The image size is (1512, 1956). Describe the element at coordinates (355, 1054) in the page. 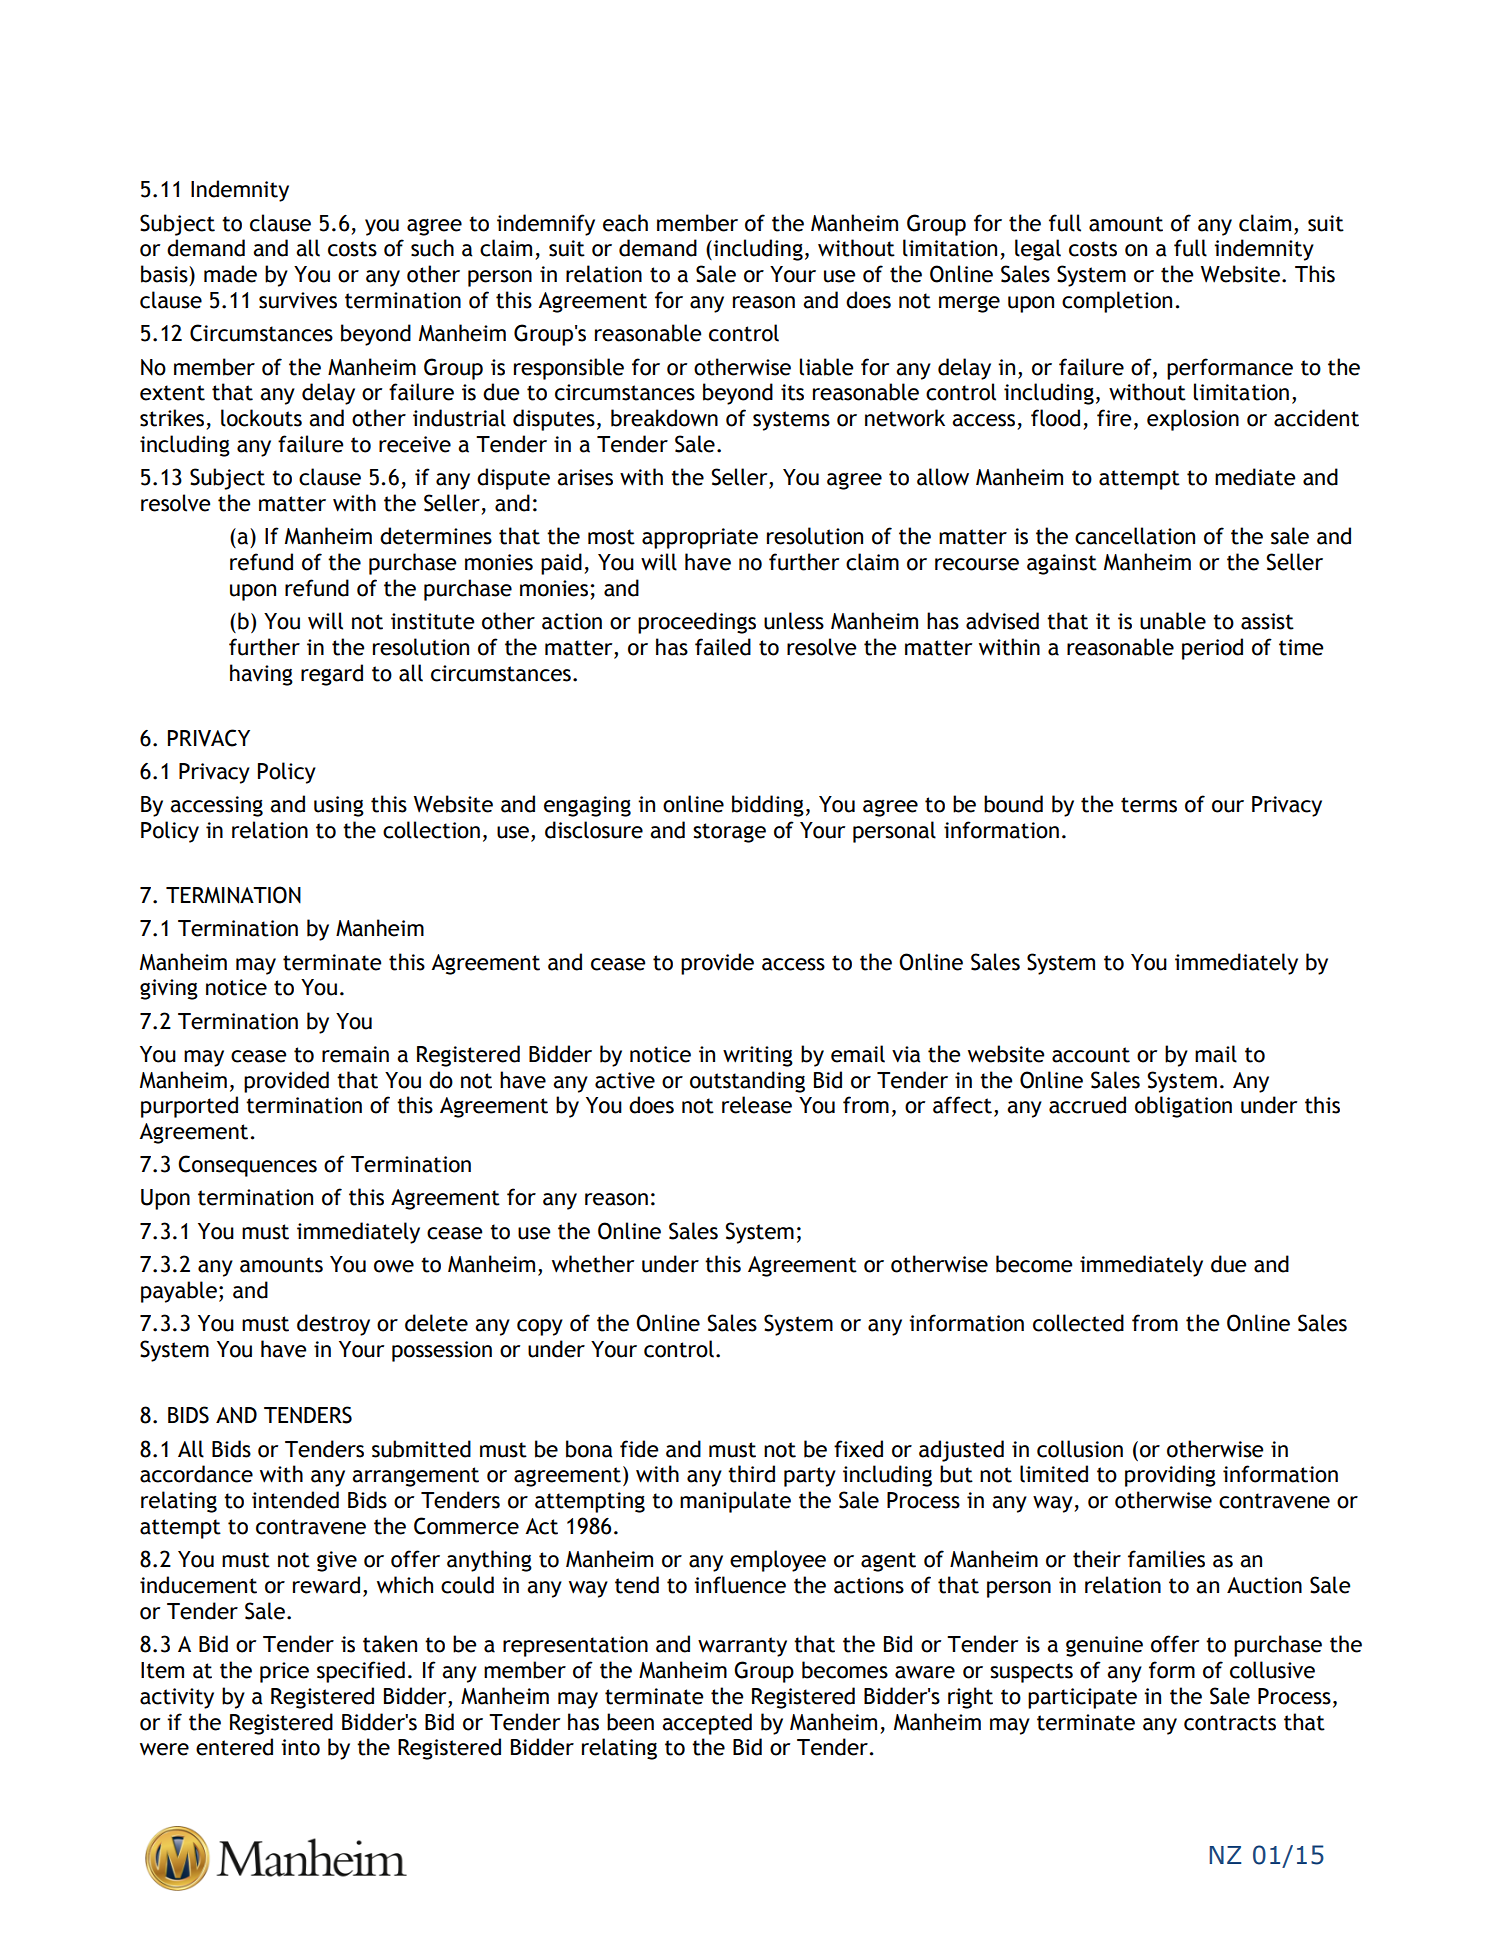

I see `remain` at that location.
